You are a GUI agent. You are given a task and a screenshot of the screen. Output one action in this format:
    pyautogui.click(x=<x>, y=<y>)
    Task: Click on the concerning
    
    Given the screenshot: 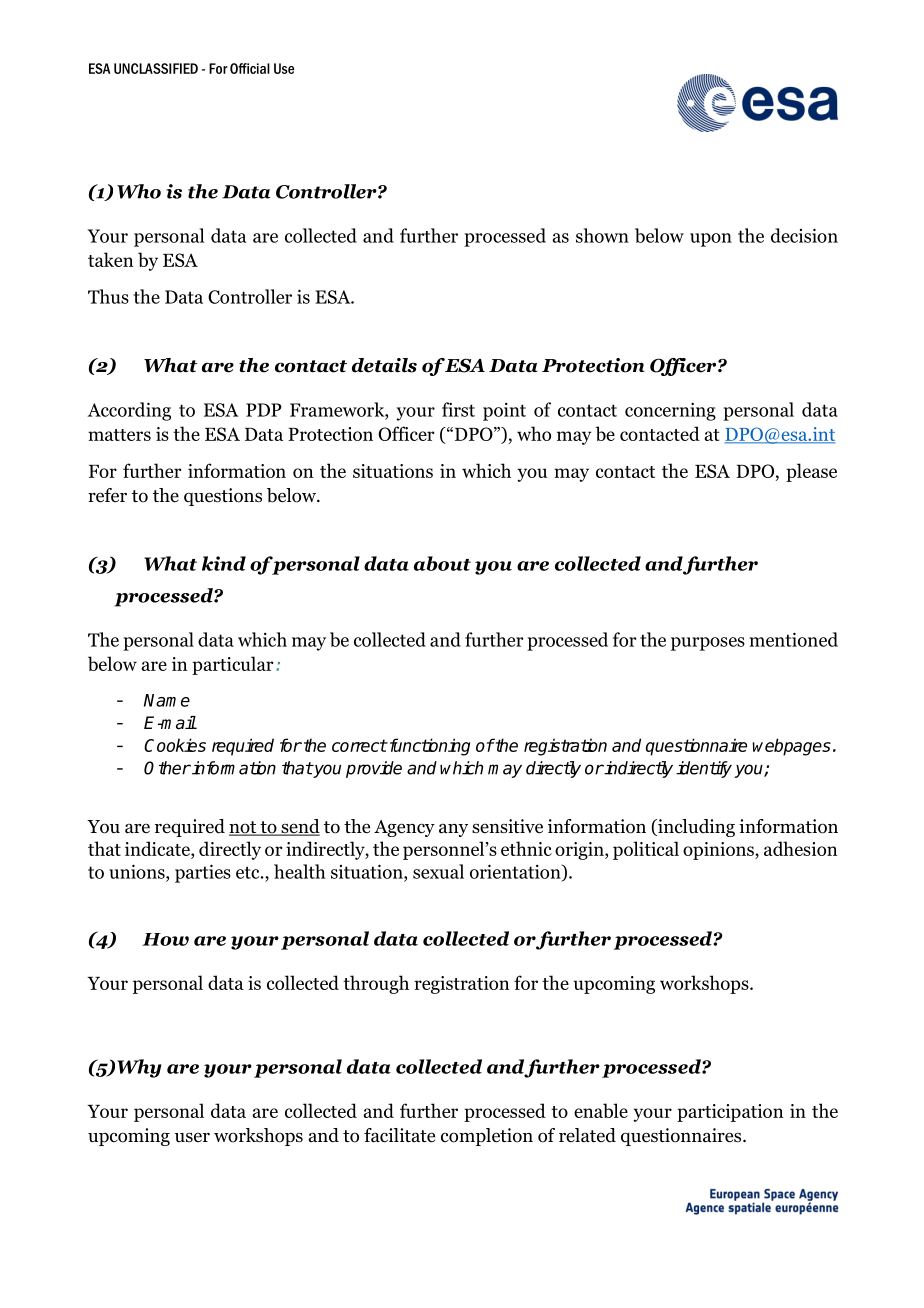 What is the action you would take?
    pyautogui.click(x=670, y=411)
